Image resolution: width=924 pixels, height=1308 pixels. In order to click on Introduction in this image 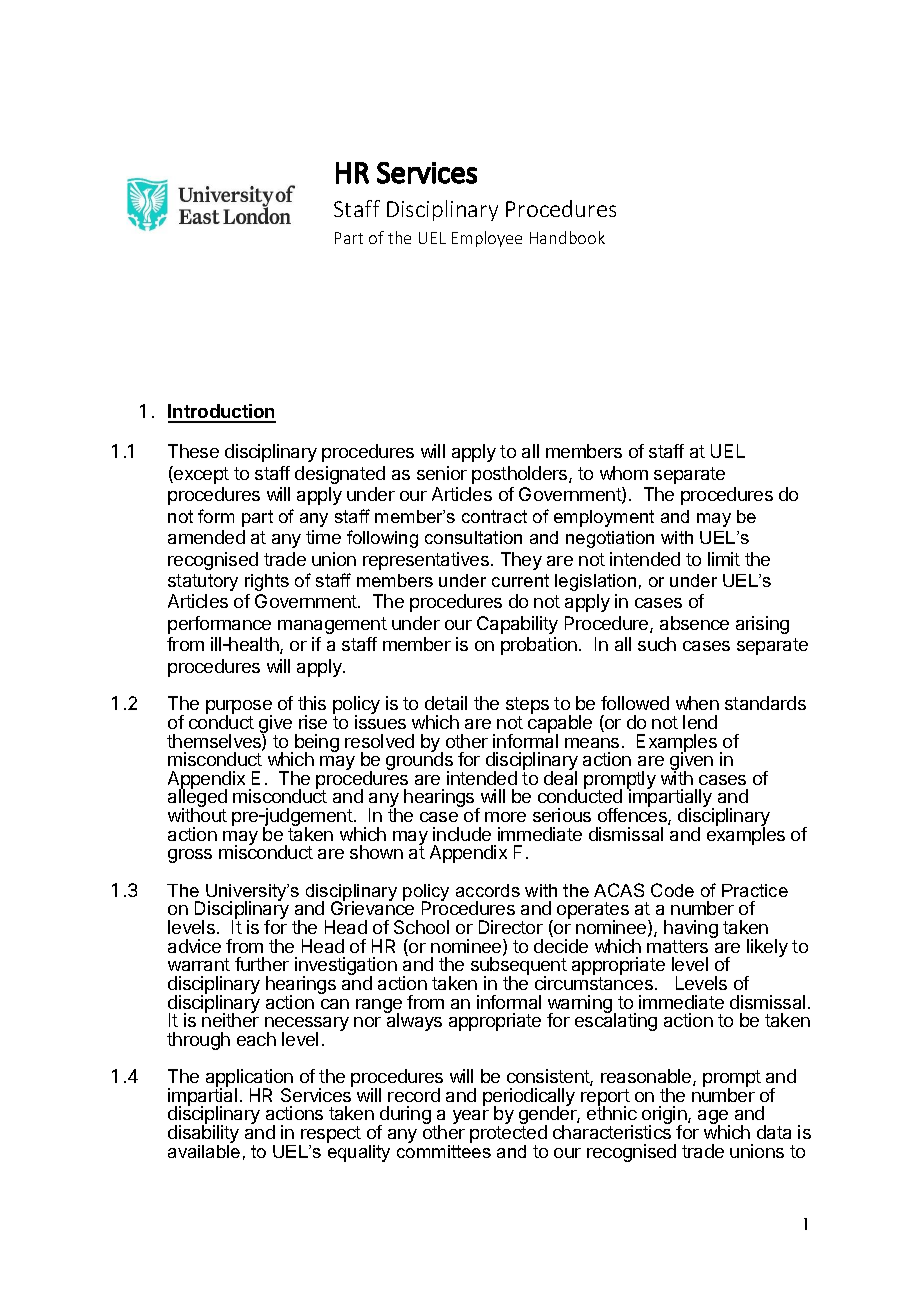, I will do `click(222, 413)`.
